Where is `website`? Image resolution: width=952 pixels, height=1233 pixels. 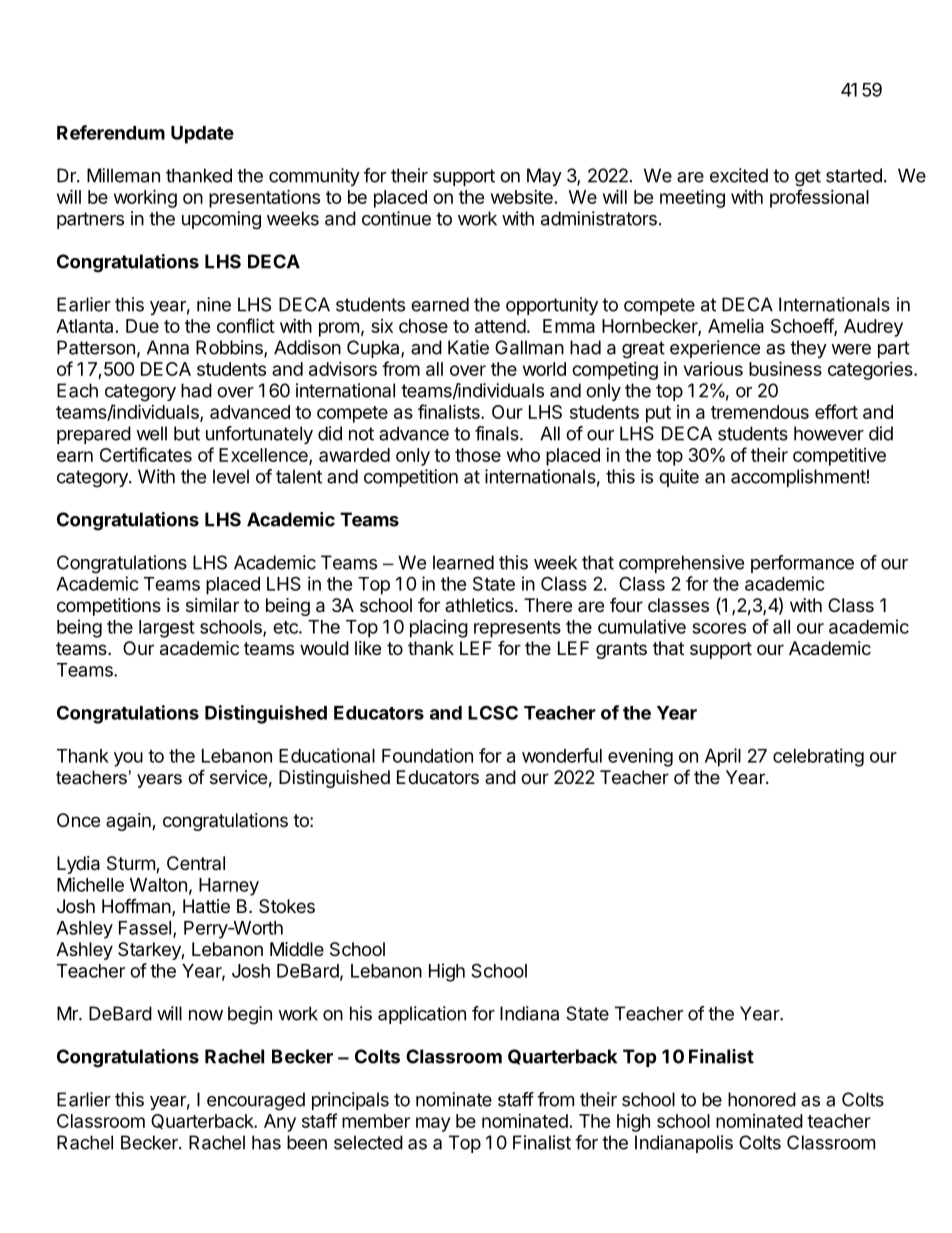 website is located at coordinates (522, 197).
